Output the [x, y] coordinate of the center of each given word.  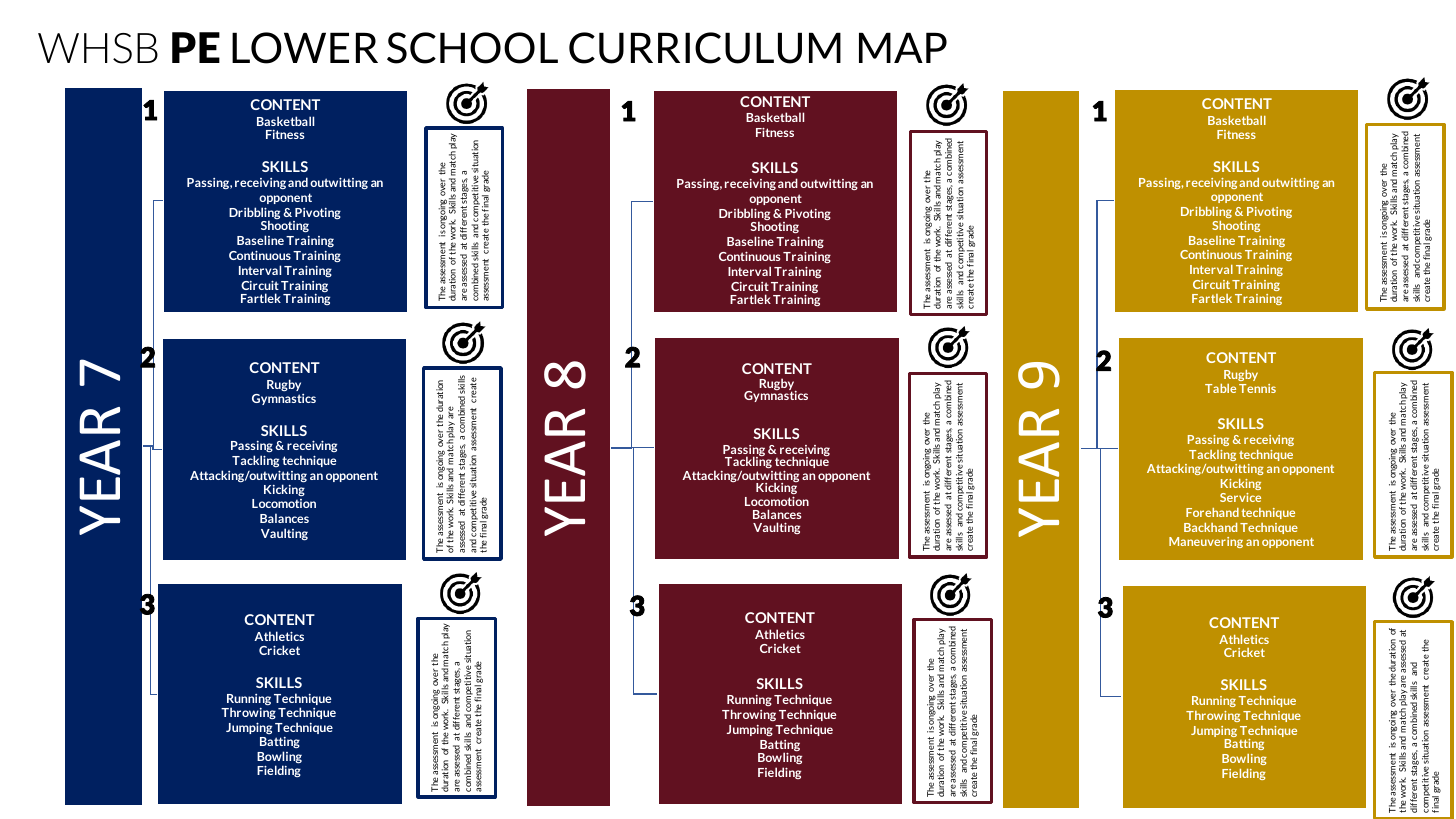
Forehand [1212, 512]
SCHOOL [472, 48]
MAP [903, 47]
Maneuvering [1206, 542]
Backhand [1210, 527]
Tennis [1257, 388]
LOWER [305, 48]
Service [1240, 497]
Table [1220, 388]
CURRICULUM [705, 48]
